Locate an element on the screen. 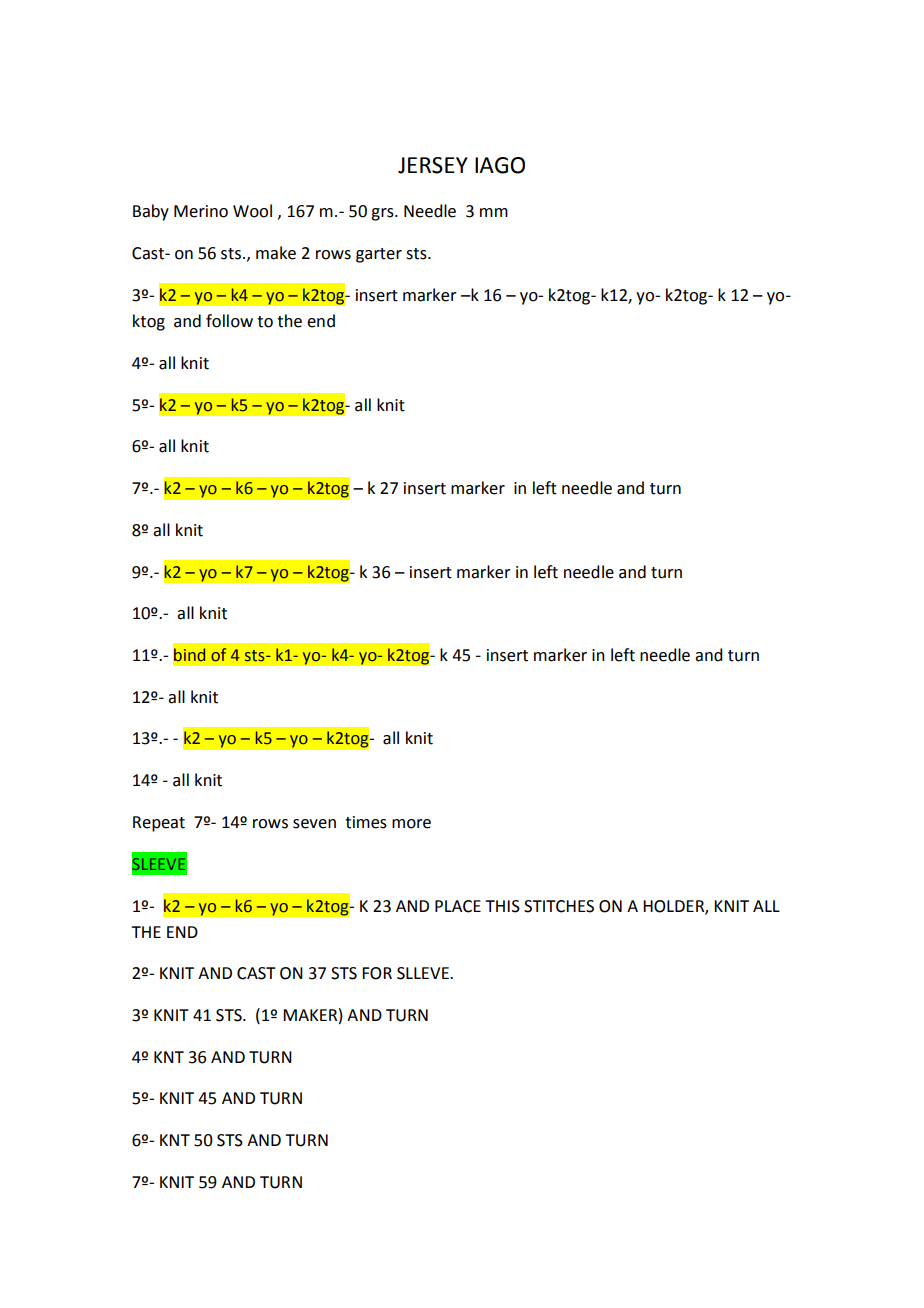 The height and width of the screenshot is (1308, 924). THIS is located at coordinates (502, 906).
